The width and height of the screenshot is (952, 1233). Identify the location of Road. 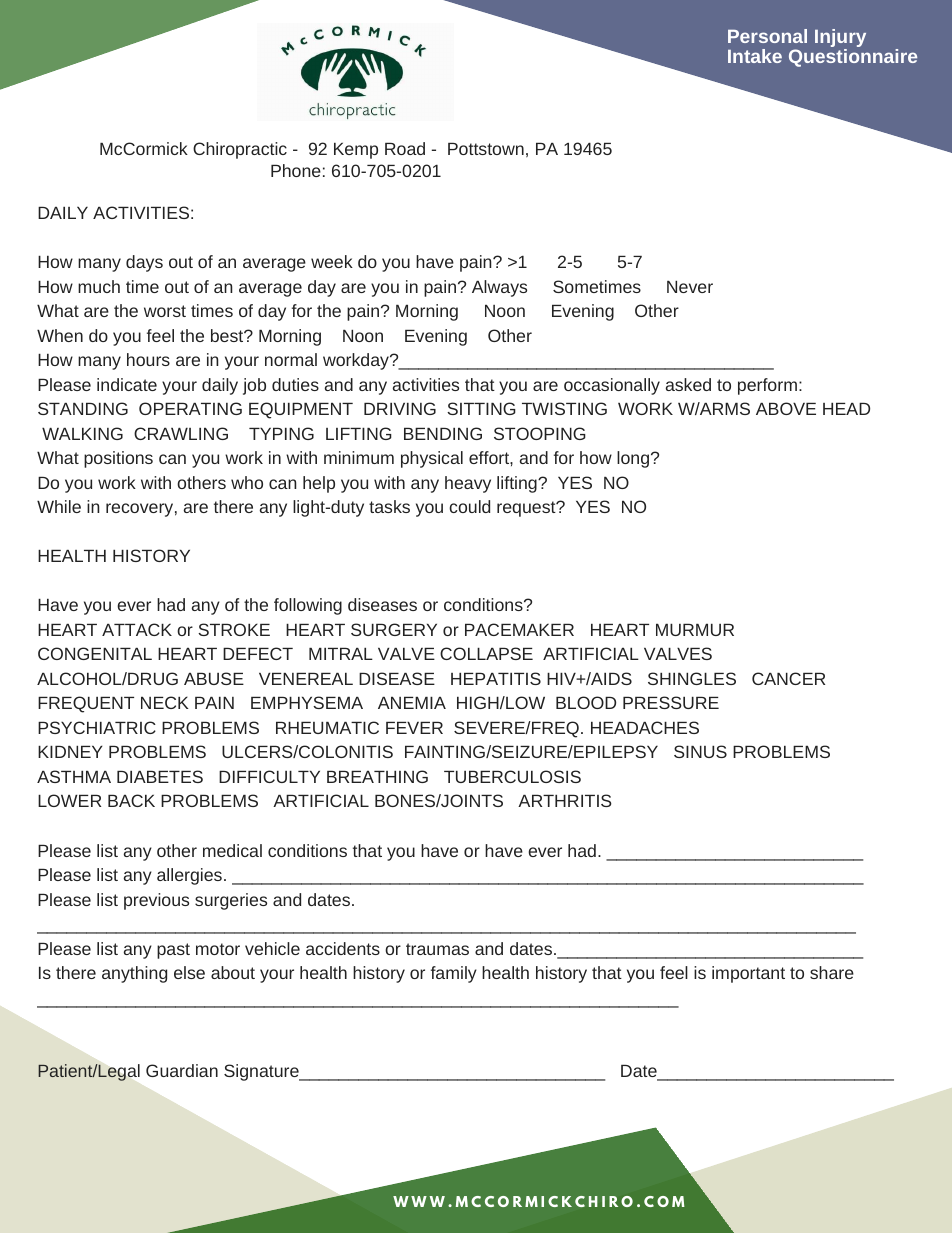
(405, 148).
